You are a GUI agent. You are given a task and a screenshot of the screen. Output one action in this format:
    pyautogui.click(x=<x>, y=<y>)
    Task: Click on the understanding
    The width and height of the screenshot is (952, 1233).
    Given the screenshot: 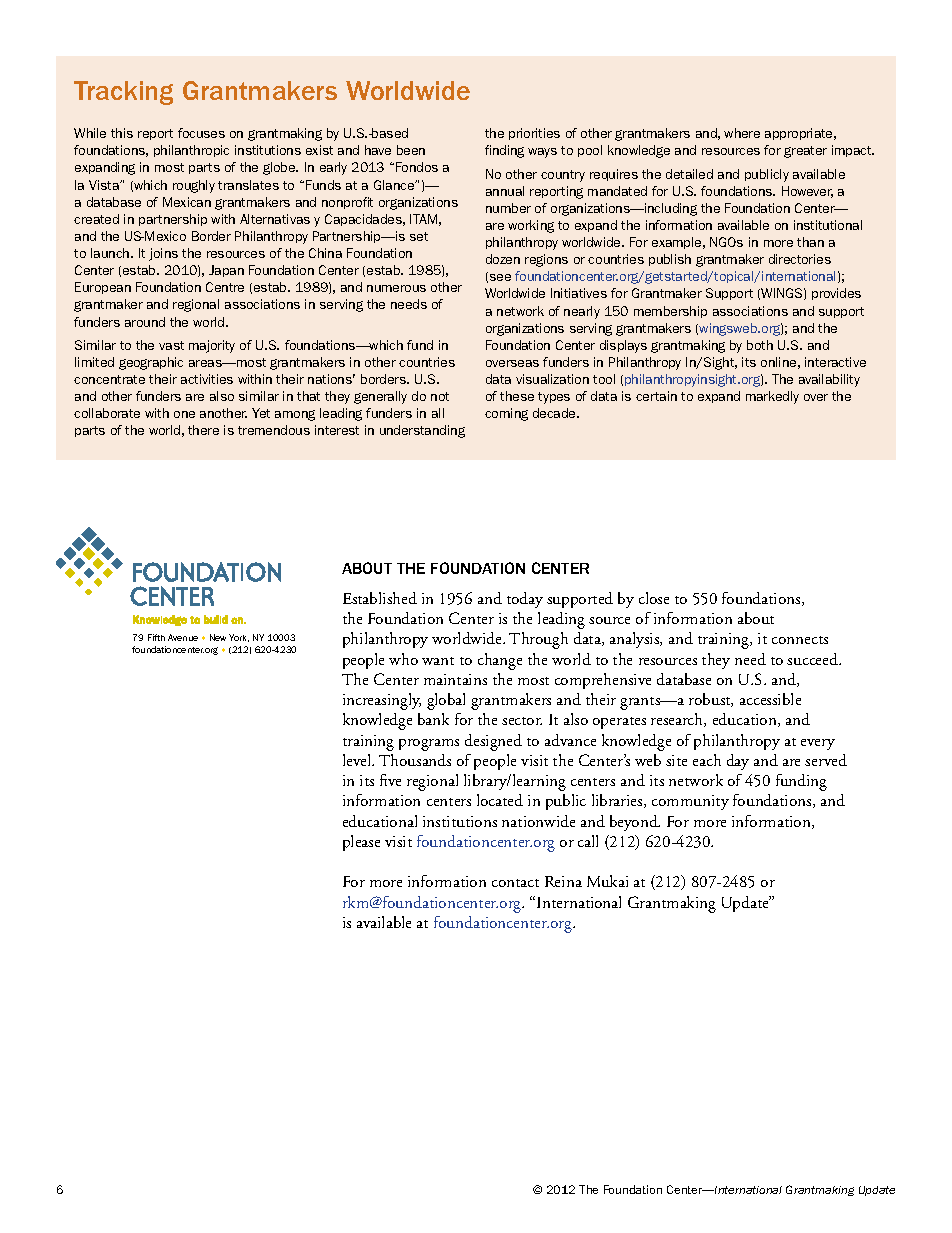 What is the action you would take?
    pyautogui.click(x=422, y=431)
